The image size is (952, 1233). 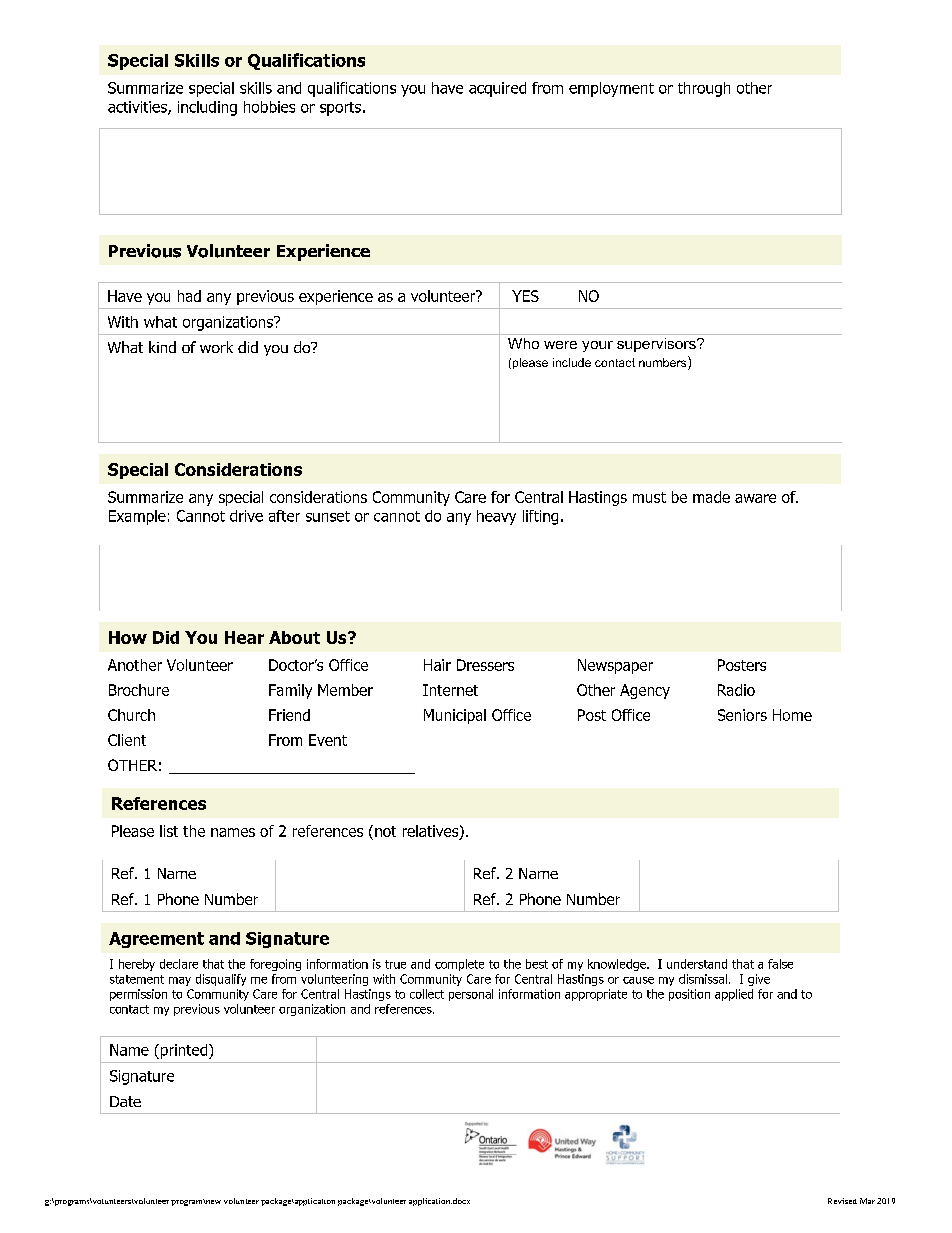 What do you see at coordinates (742, 715) in the screenshot?
I see `Seniors` at bounding box center [742, 715].
